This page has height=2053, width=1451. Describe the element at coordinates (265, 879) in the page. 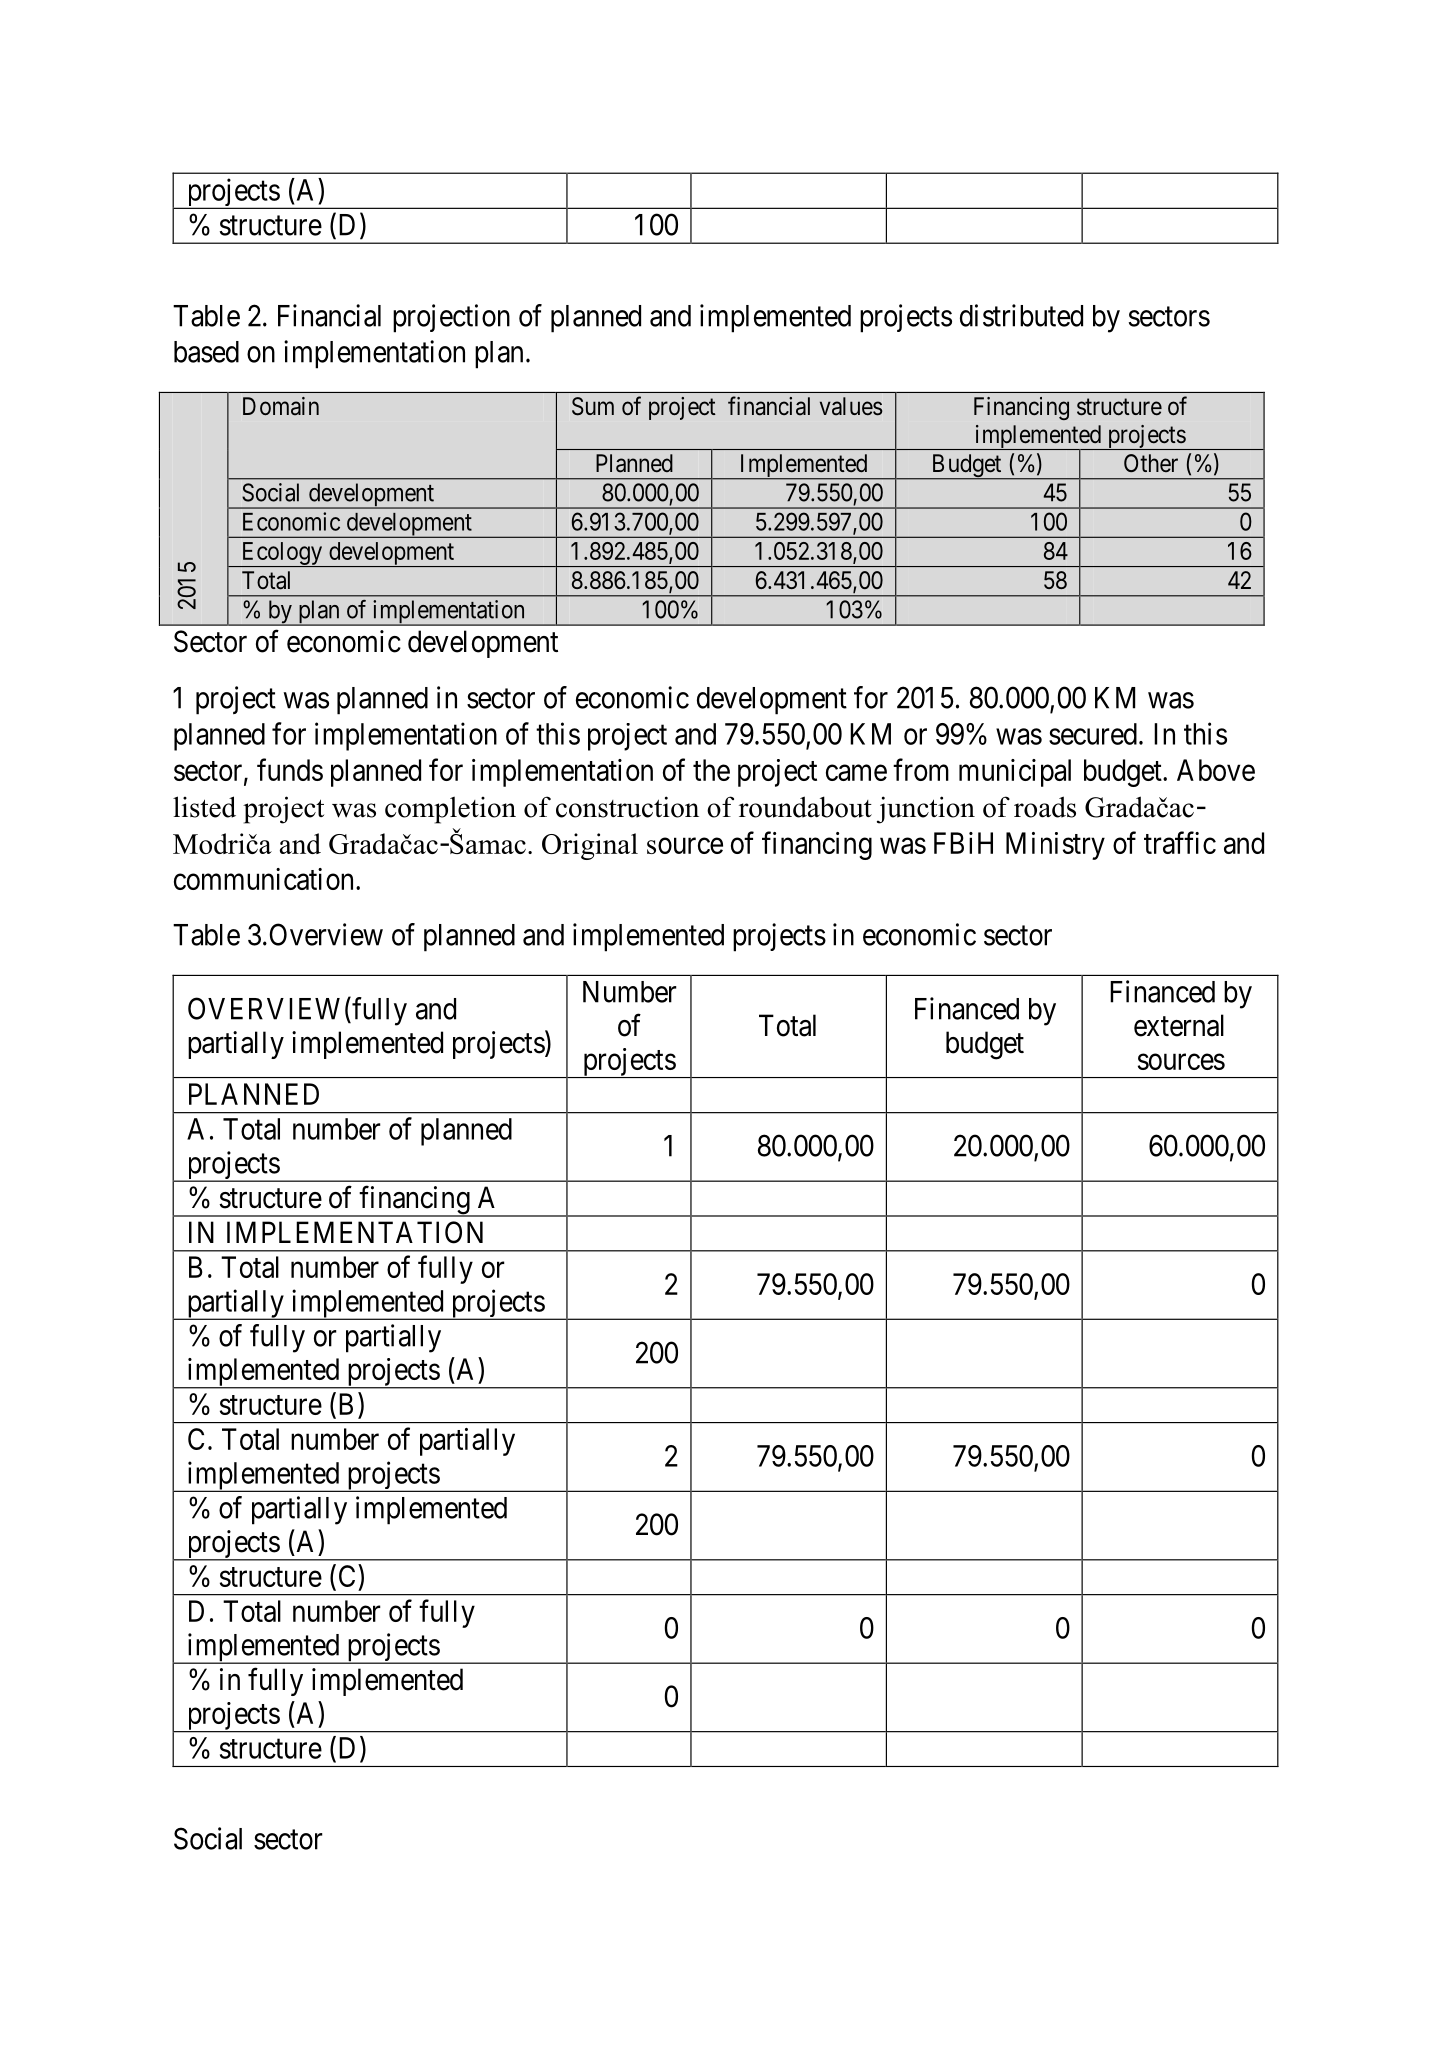

I see `communication` at that location.
